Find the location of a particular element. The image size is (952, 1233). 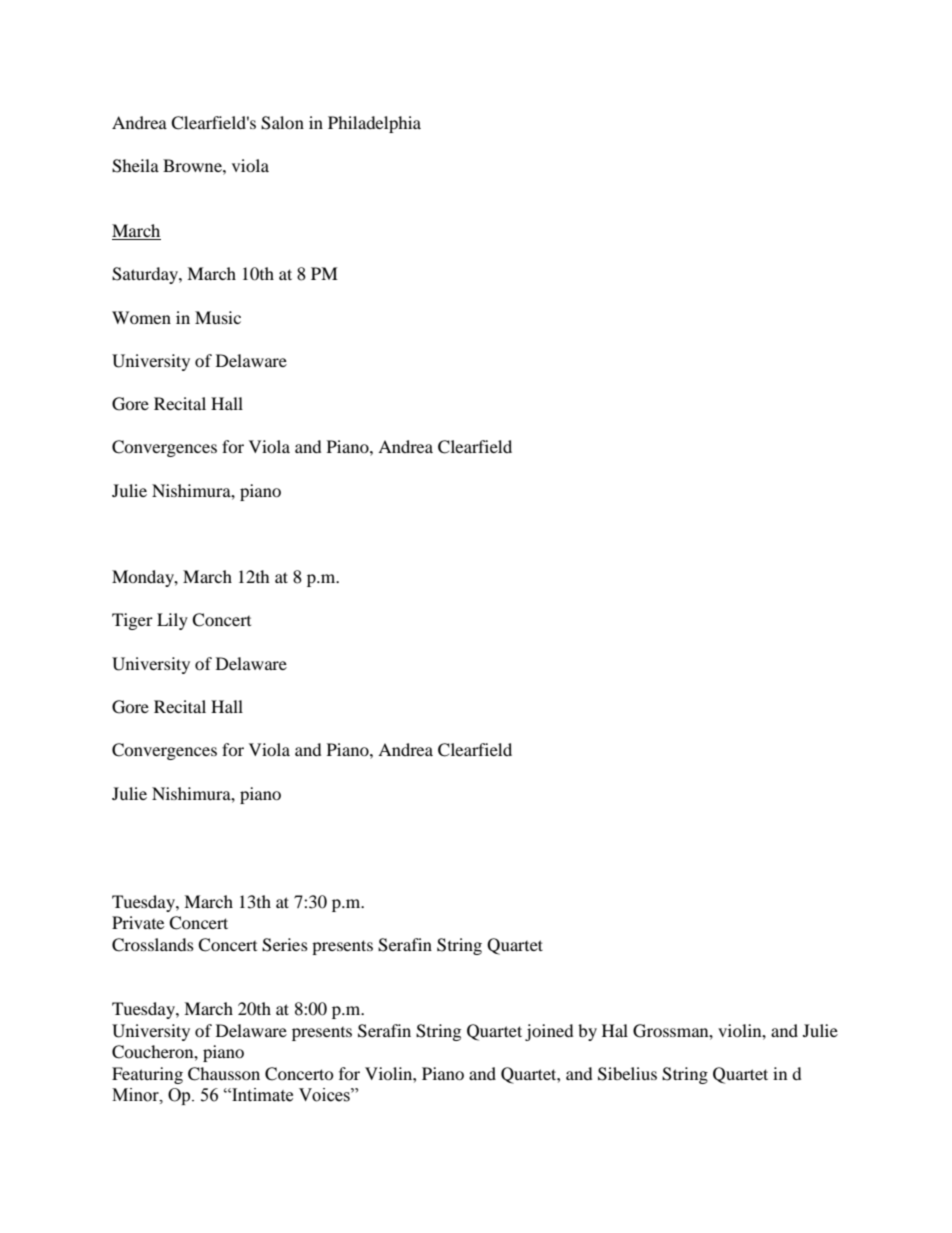

Sheila is located at coordinates (135, 166).
